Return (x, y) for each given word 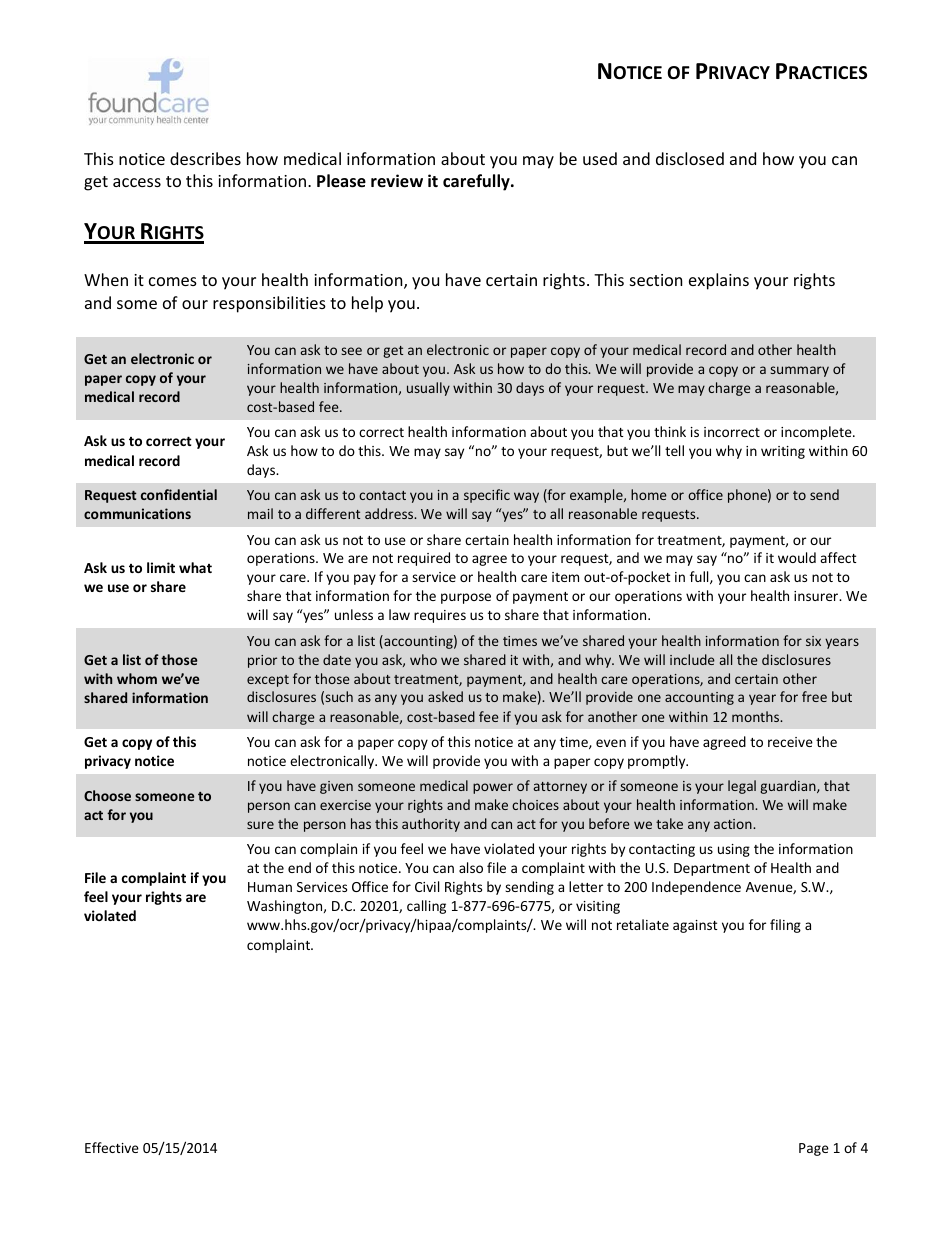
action (734, 824)
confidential (179, 494)
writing (783, 452)
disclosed (690, 158)
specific (487, 496)
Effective (112, 1147)
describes (205, 158)
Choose (107, 795)
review (397, 181)
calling (426, 907)
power (493, 788)
